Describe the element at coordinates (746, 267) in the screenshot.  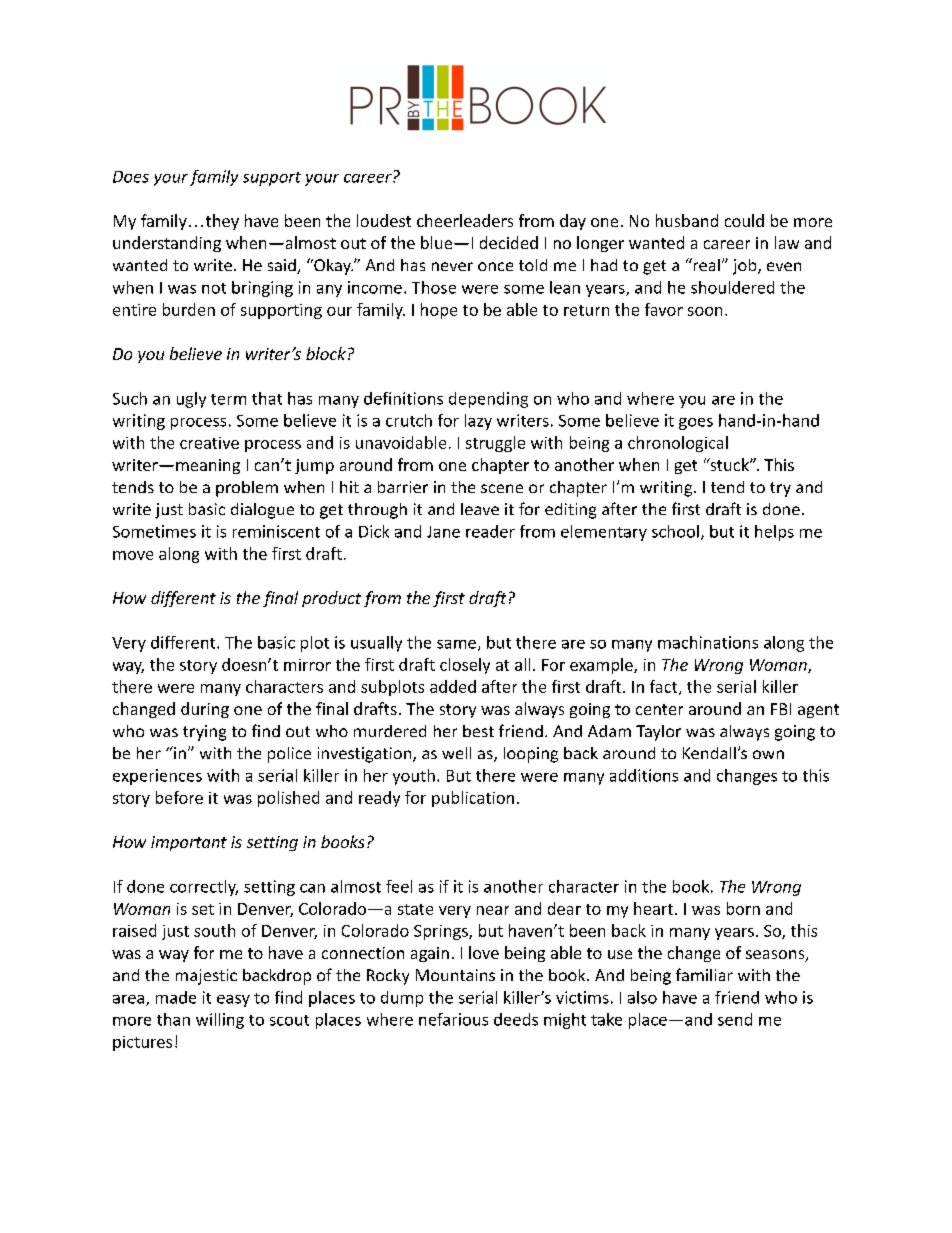
I see `job` at that location.
